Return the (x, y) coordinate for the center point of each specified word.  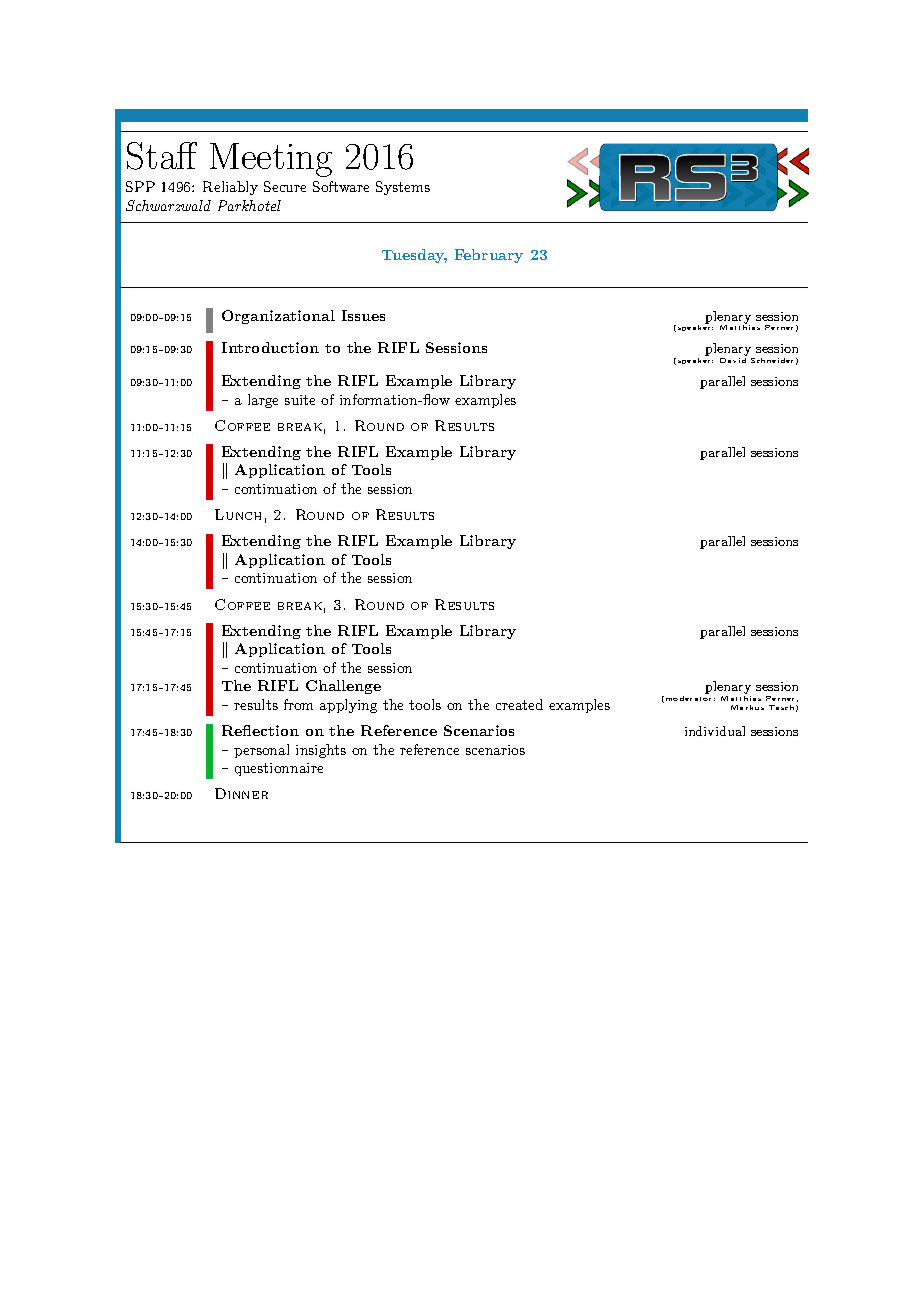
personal (261, 751)
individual (715, 731)
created (519, 704)
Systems (403, 188)
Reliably (230, 188)
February (489, 256)
